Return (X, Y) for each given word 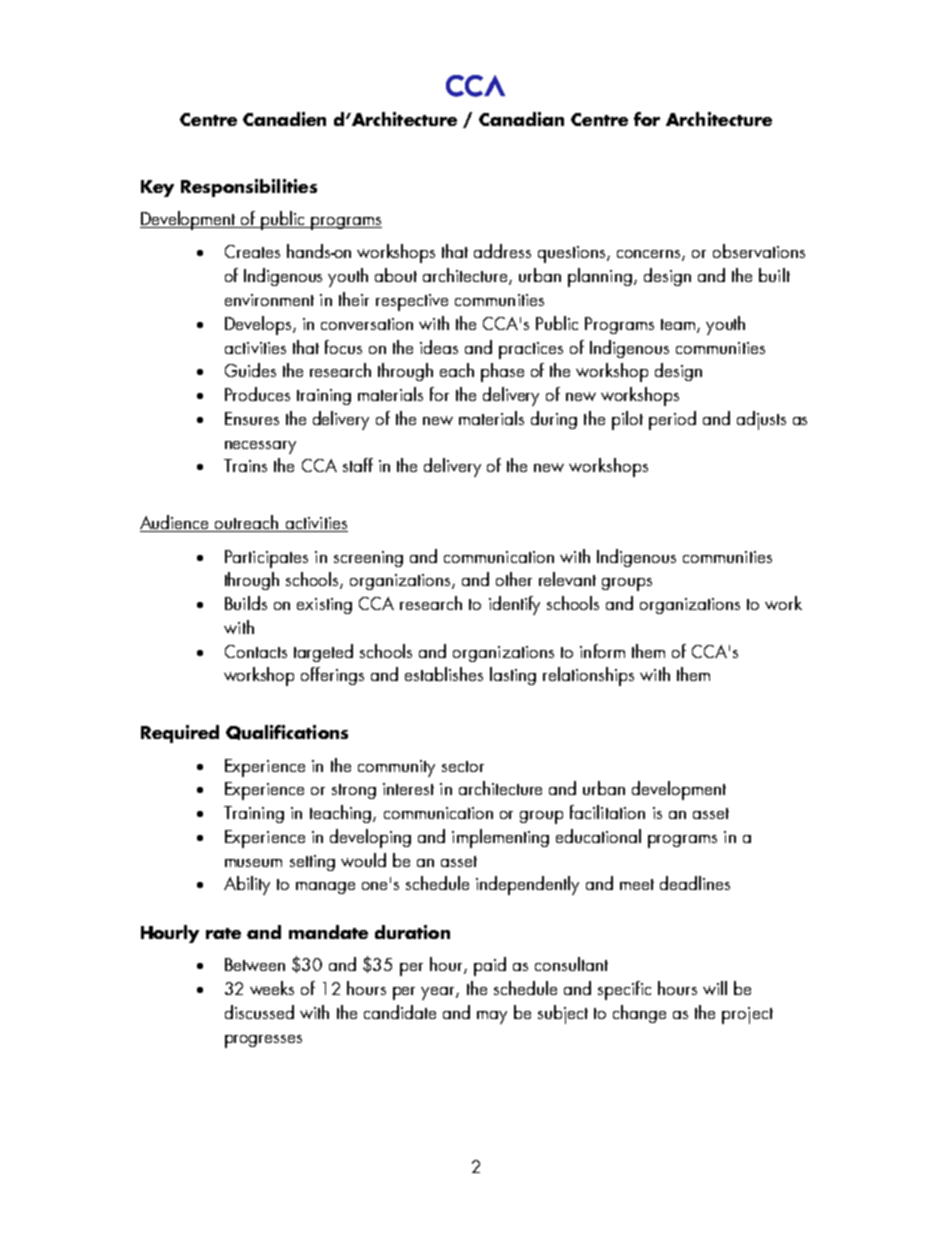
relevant (567, 579)
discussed (259, 1012)
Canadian (521, 119)
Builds (246, 603)
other (514, 579)
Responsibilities (249, 188)
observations (759, 251)
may (492, 1017)
